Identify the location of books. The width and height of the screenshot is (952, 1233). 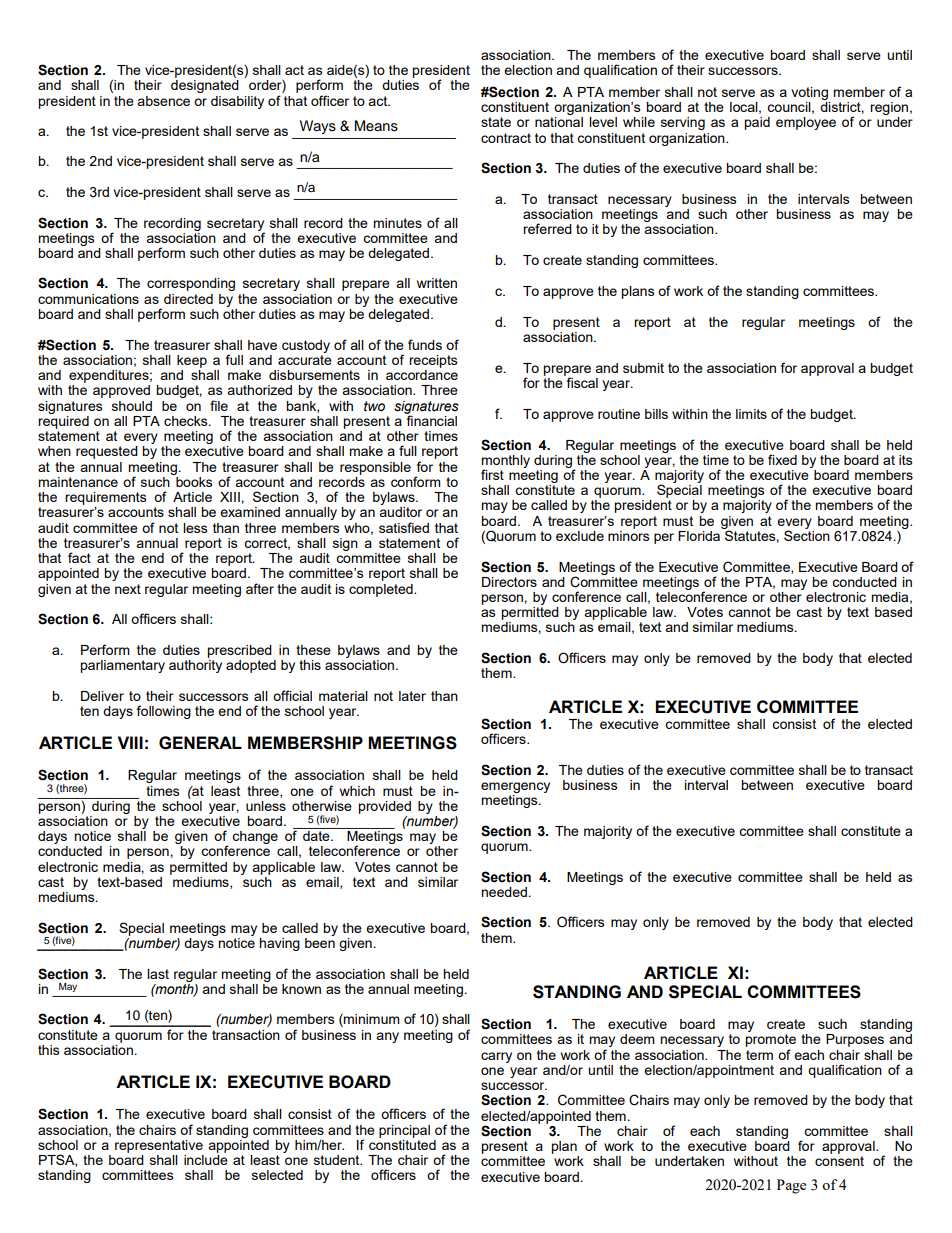
(193, 480).
